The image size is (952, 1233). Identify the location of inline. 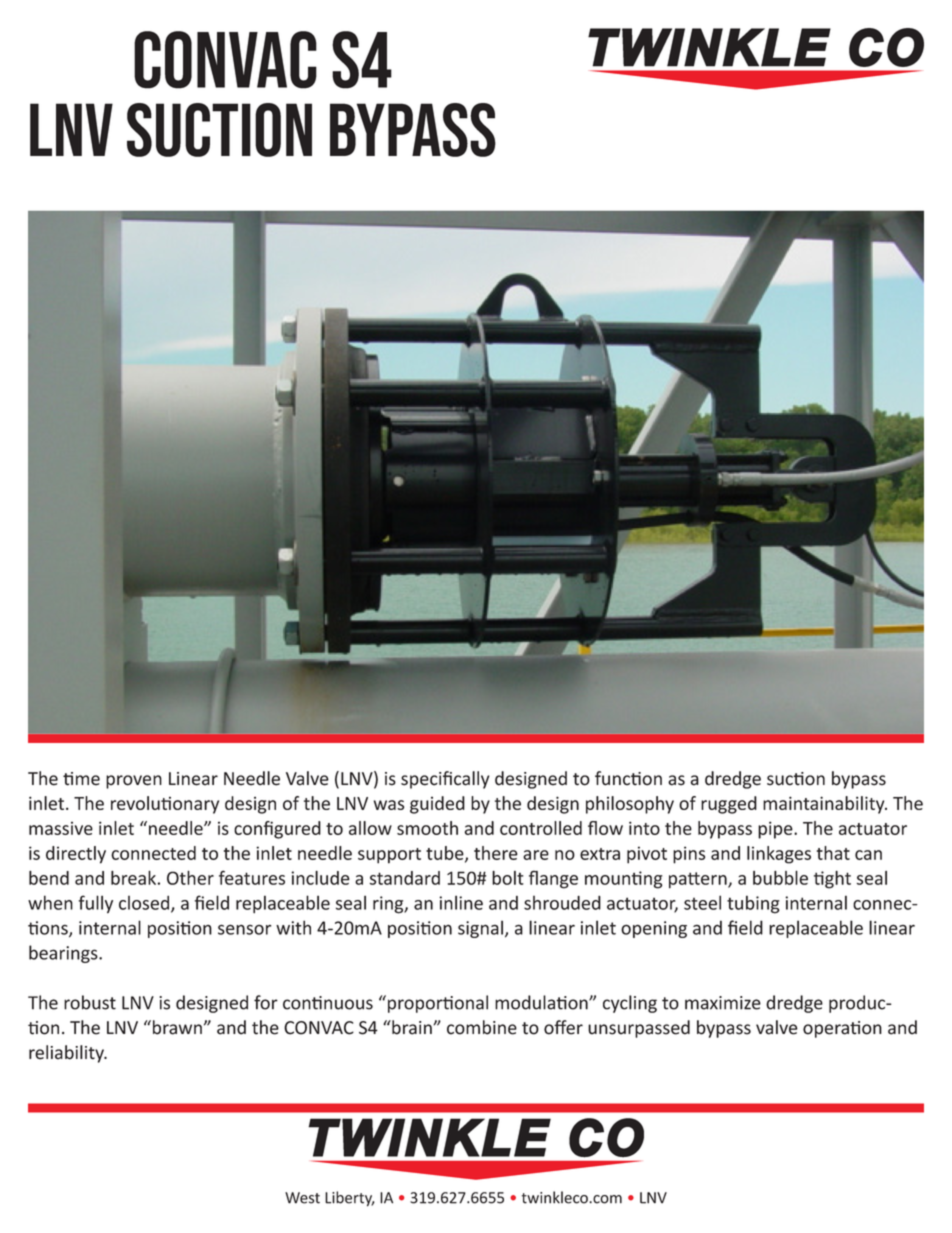
(461, 902).
